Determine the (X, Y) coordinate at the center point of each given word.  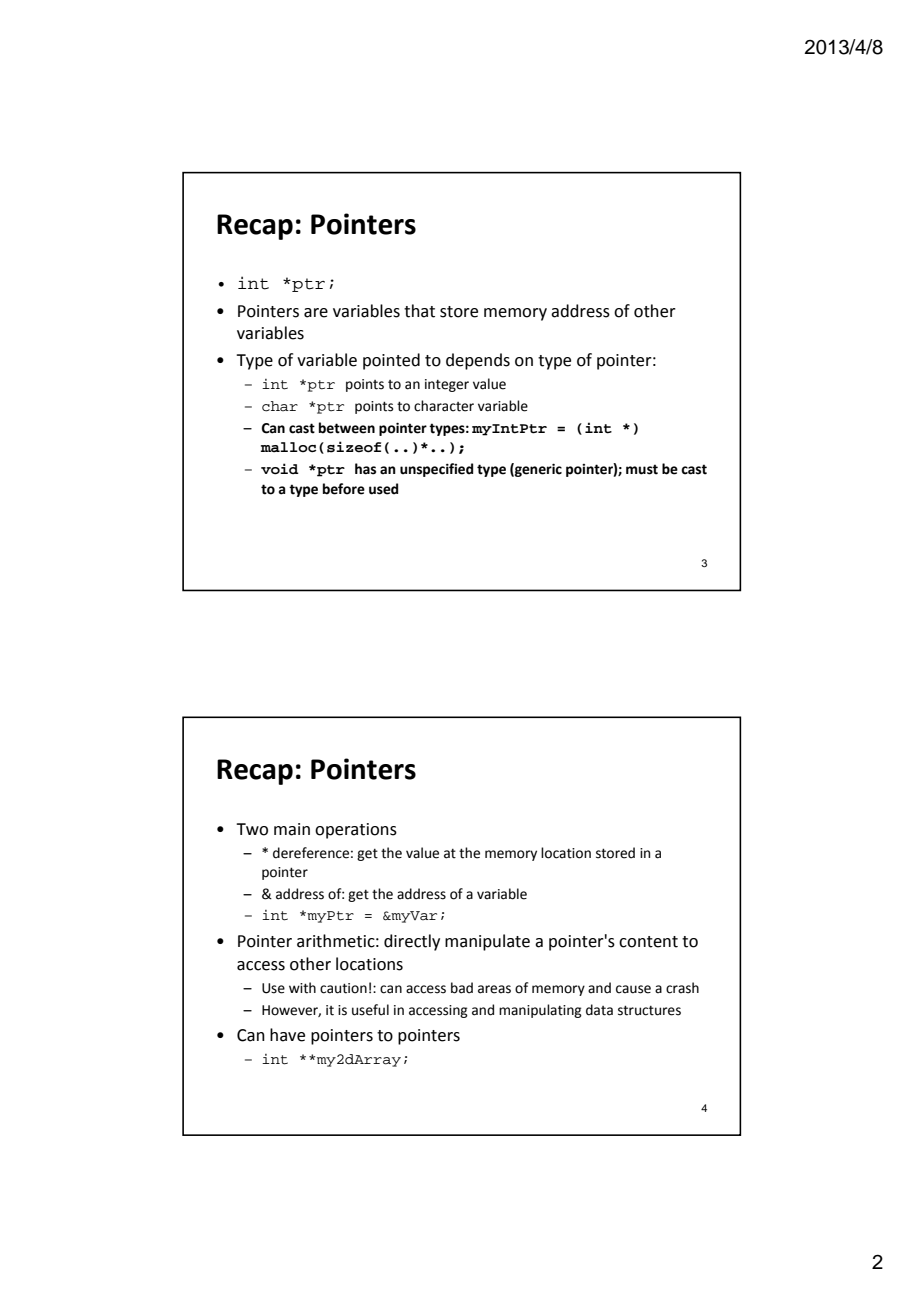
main (292, 829)
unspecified (436, 470)
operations (356, 831)
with (302, 988)
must (642, 469)
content (648, 942)
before (344, 489)
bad (462, 988)
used (383, 489)
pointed (391, 361)
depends (478, 361)
